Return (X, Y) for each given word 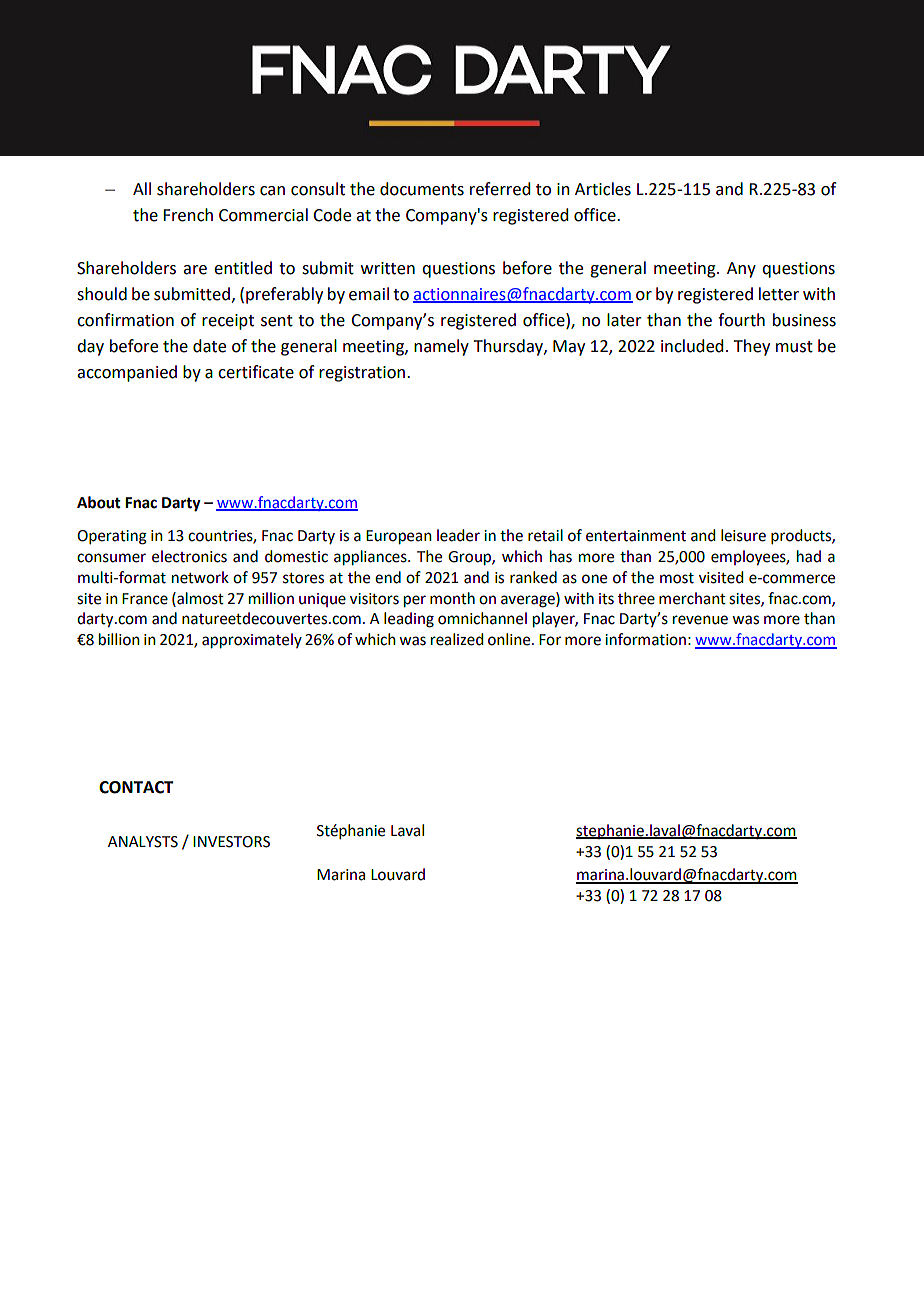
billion (119, 639)
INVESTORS (231, 842)
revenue (700, 620)
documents (422, 189)
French (188, 215)
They (752, 347)
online (510, 639)
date (209, 346)
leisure (743, 535)
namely (441, 347)
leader (458, 535)
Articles (603, 189)
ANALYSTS (143, 842)
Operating (112, 537)
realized (457, 639)
